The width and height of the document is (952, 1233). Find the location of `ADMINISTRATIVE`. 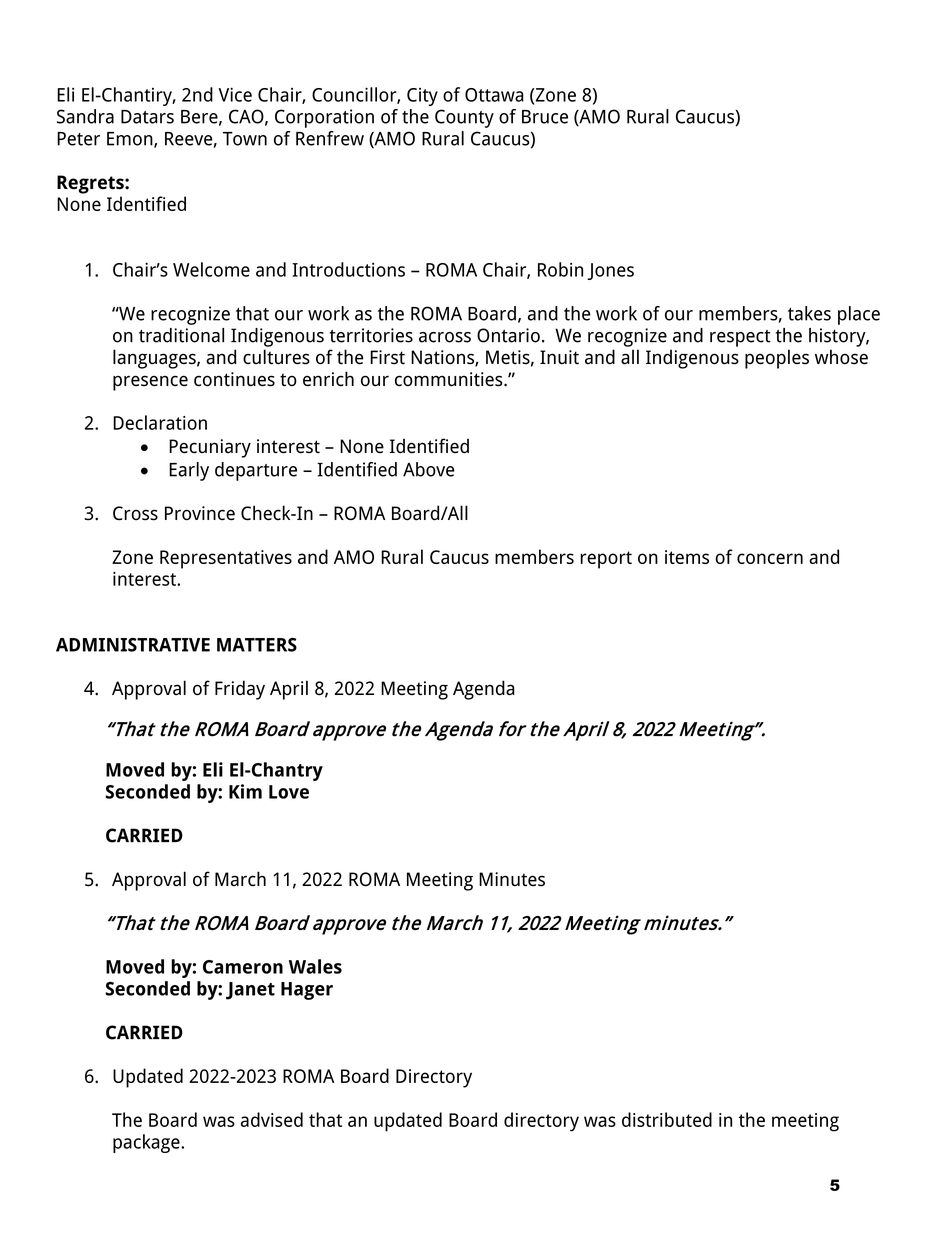

ADMINISTRATIVE is located at coordinates (133, 645).
